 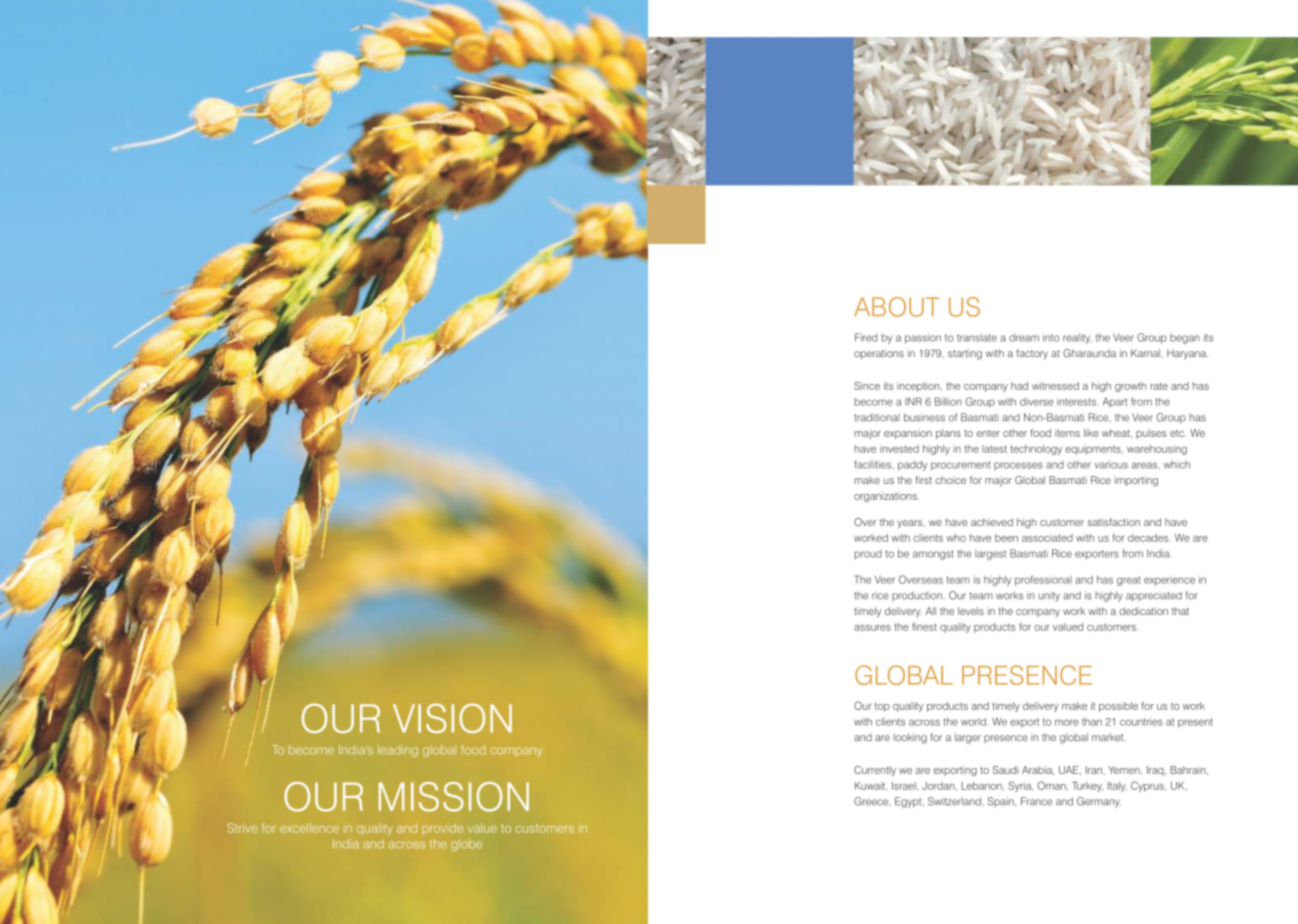 What do you see at coordinates (899, 449) in the image?
I see `invested` at bounding box center [899, 449].
